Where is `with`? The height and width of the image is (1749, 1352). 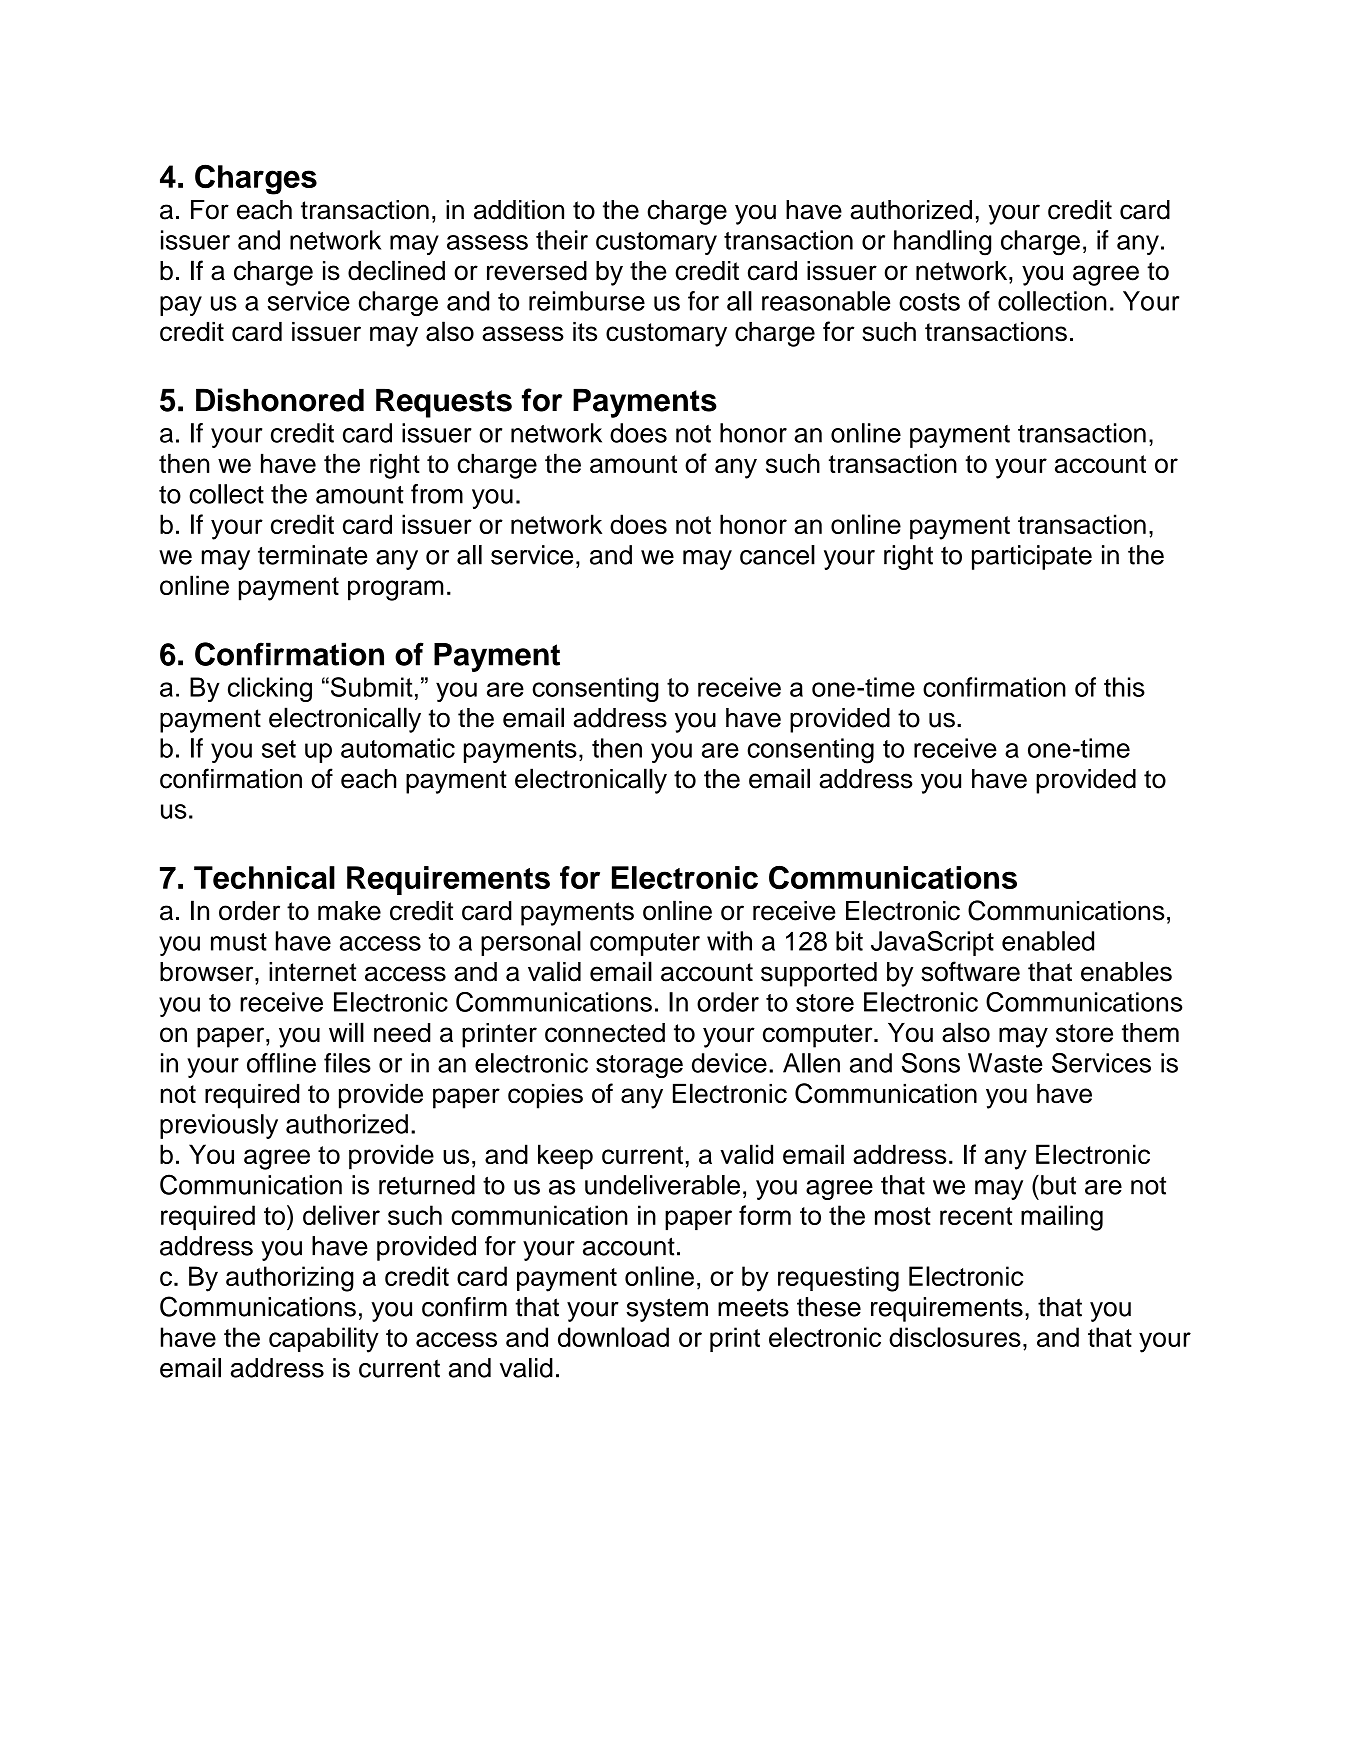 with is located at coordinates (729, 941).
